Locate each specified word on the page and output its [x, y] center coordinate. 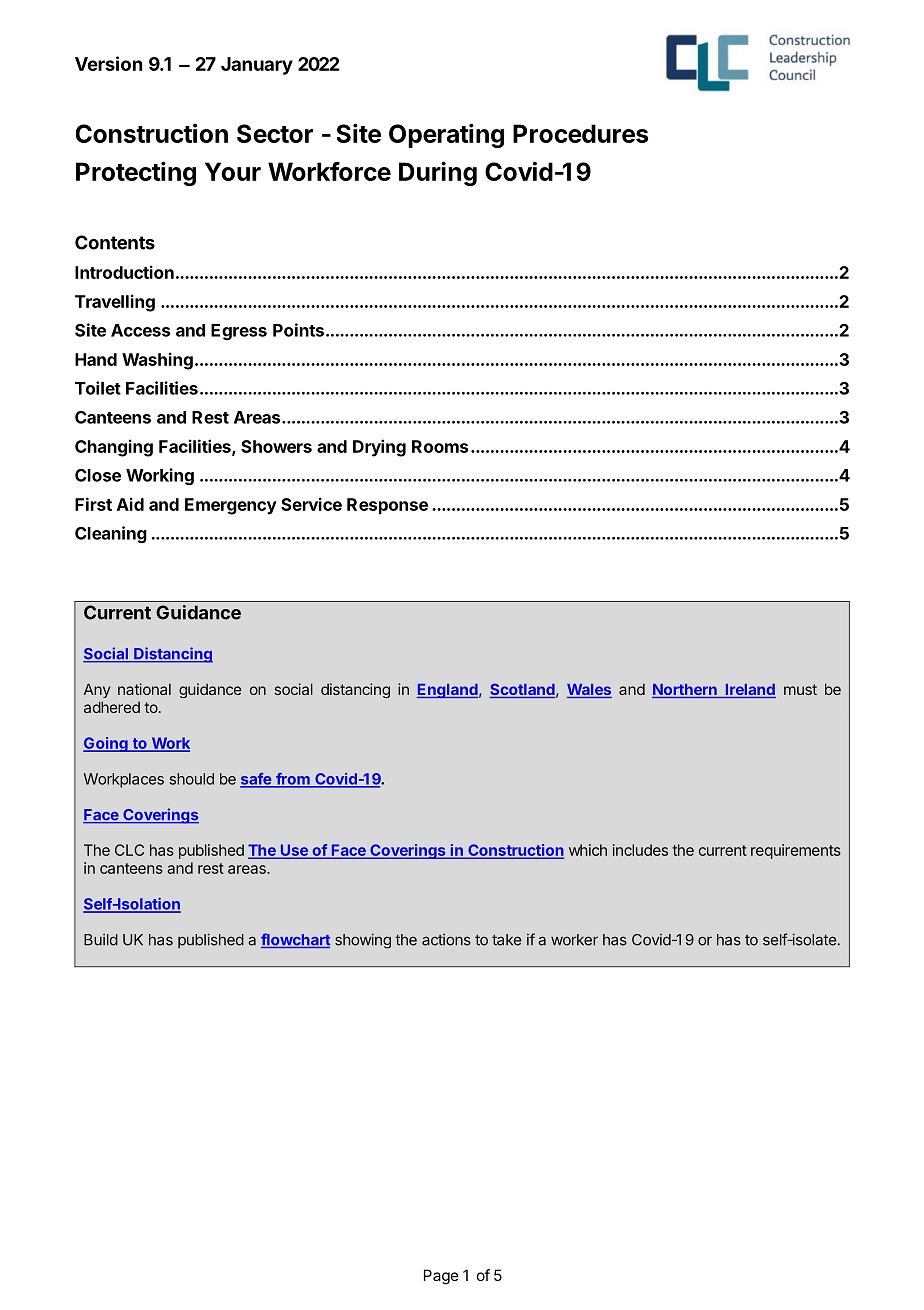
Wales [589, 691]
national [144, 689]
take [506, 940]
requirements [796, 851]
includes [640, 850]
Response [387, 506]
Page [441, 1277]
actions [446, 939]
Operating [446, 135]
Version [108, 63]
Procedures [580, 133]
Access [140, 330]
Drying [379, 448]
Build [101, 939]
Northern [685, 691]
